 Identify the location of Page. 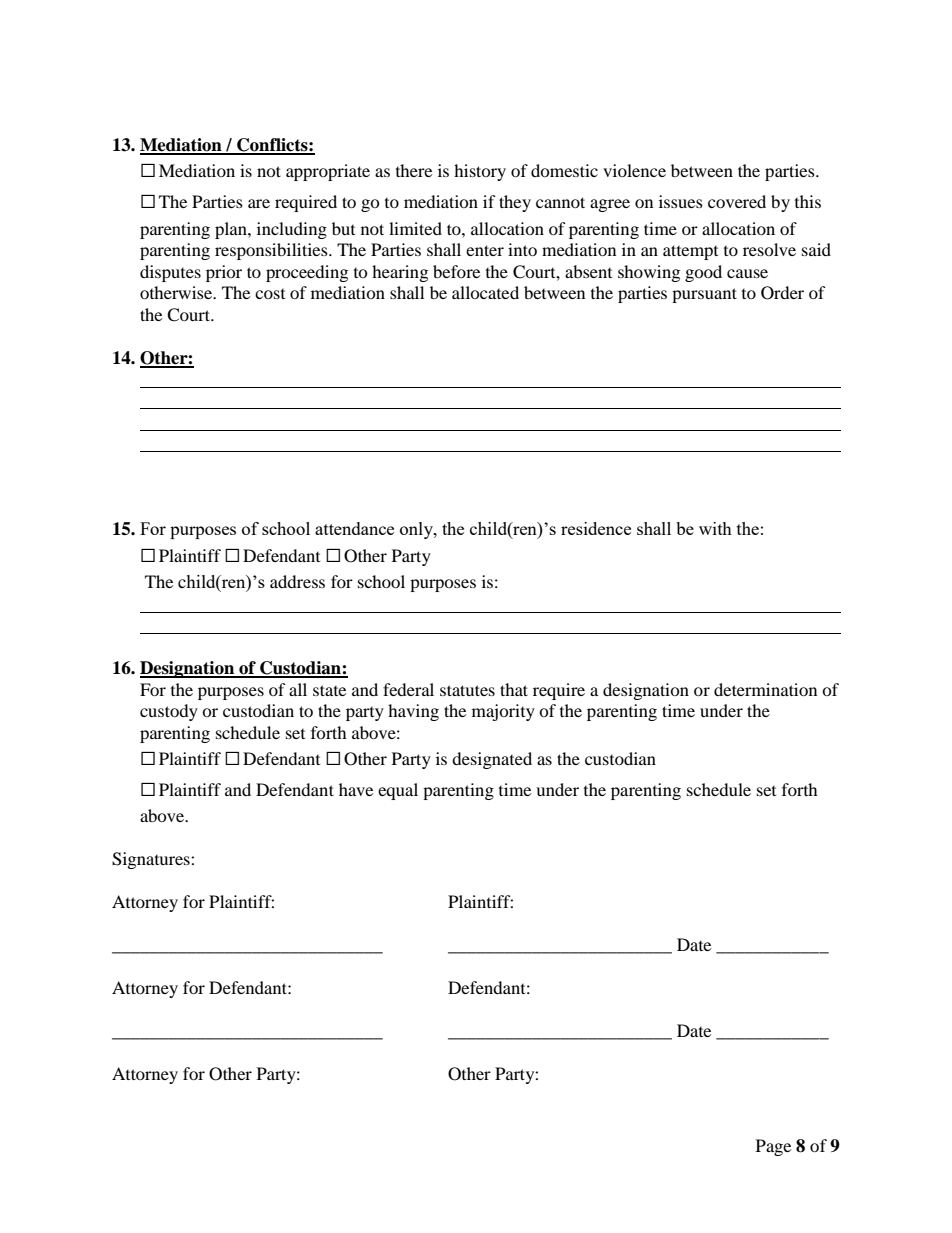
(773, 1147).
